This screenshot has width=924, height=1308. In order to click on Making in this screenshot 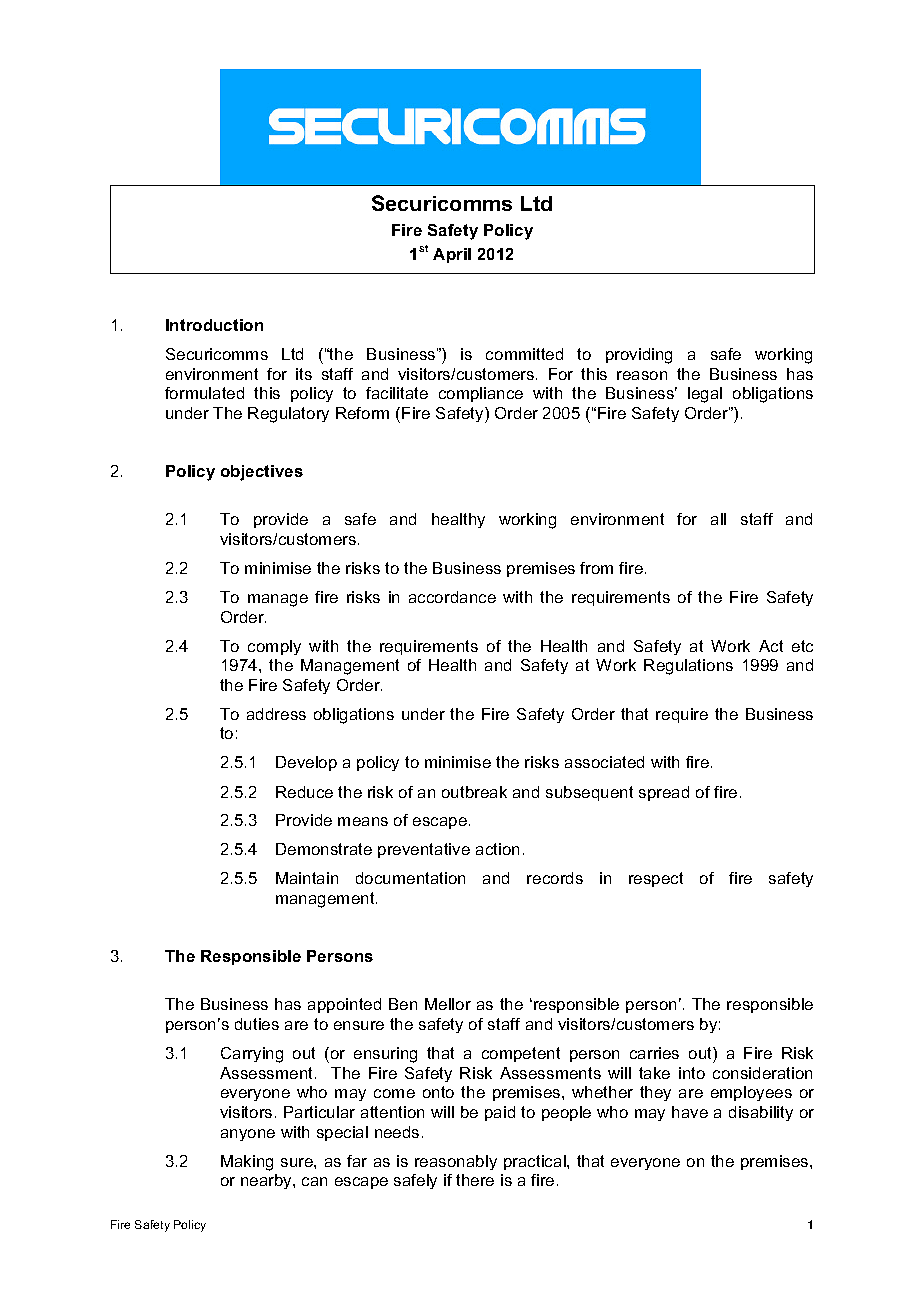, I will do `click(247, 1163)`.
